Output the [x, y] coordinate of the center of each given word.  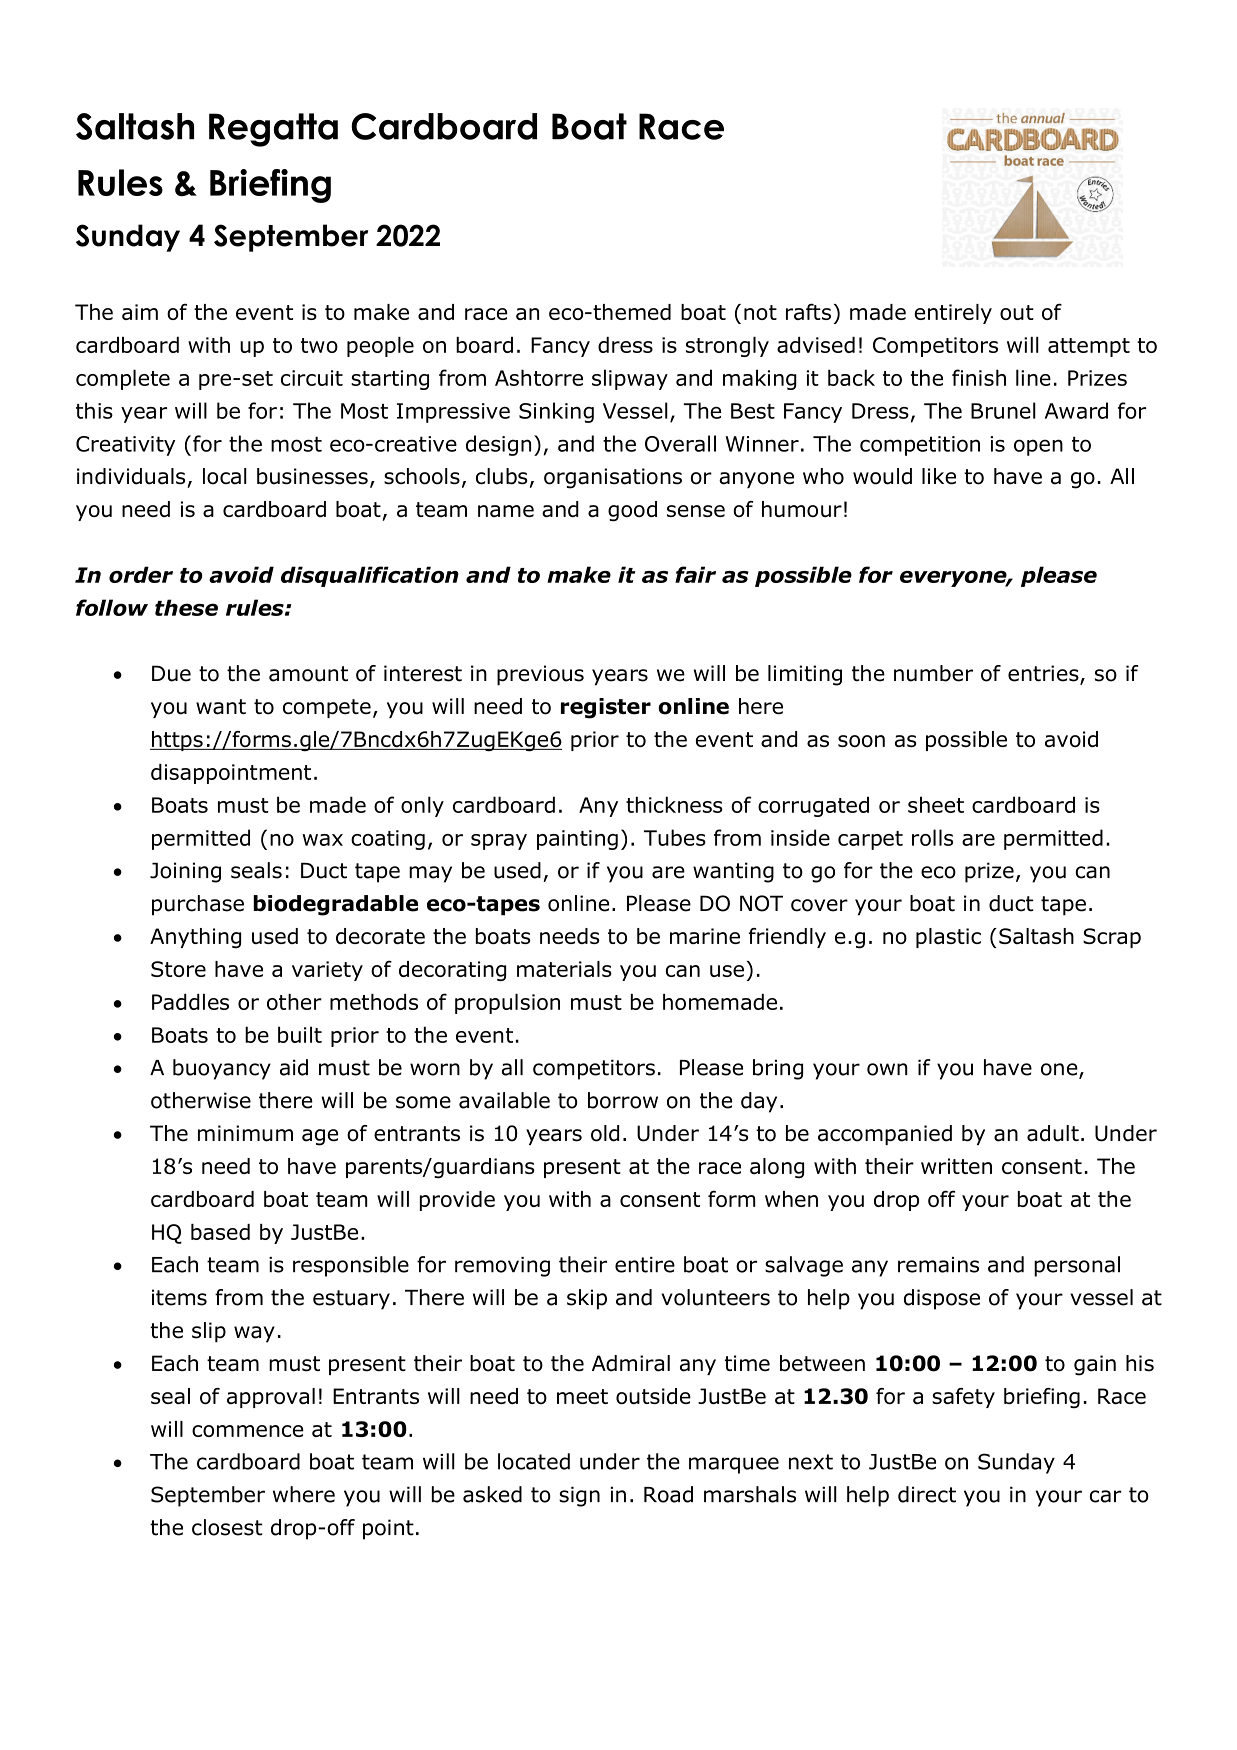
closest [227, 1527]
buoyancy [222, 1069]
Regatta [273, 130]
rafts [808, 311]
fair [695, 574]
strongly [727, 347]
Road [668, 1494]
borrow [623, 1100]
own [887, 1069]
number [933, 673]
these [186, 607]
